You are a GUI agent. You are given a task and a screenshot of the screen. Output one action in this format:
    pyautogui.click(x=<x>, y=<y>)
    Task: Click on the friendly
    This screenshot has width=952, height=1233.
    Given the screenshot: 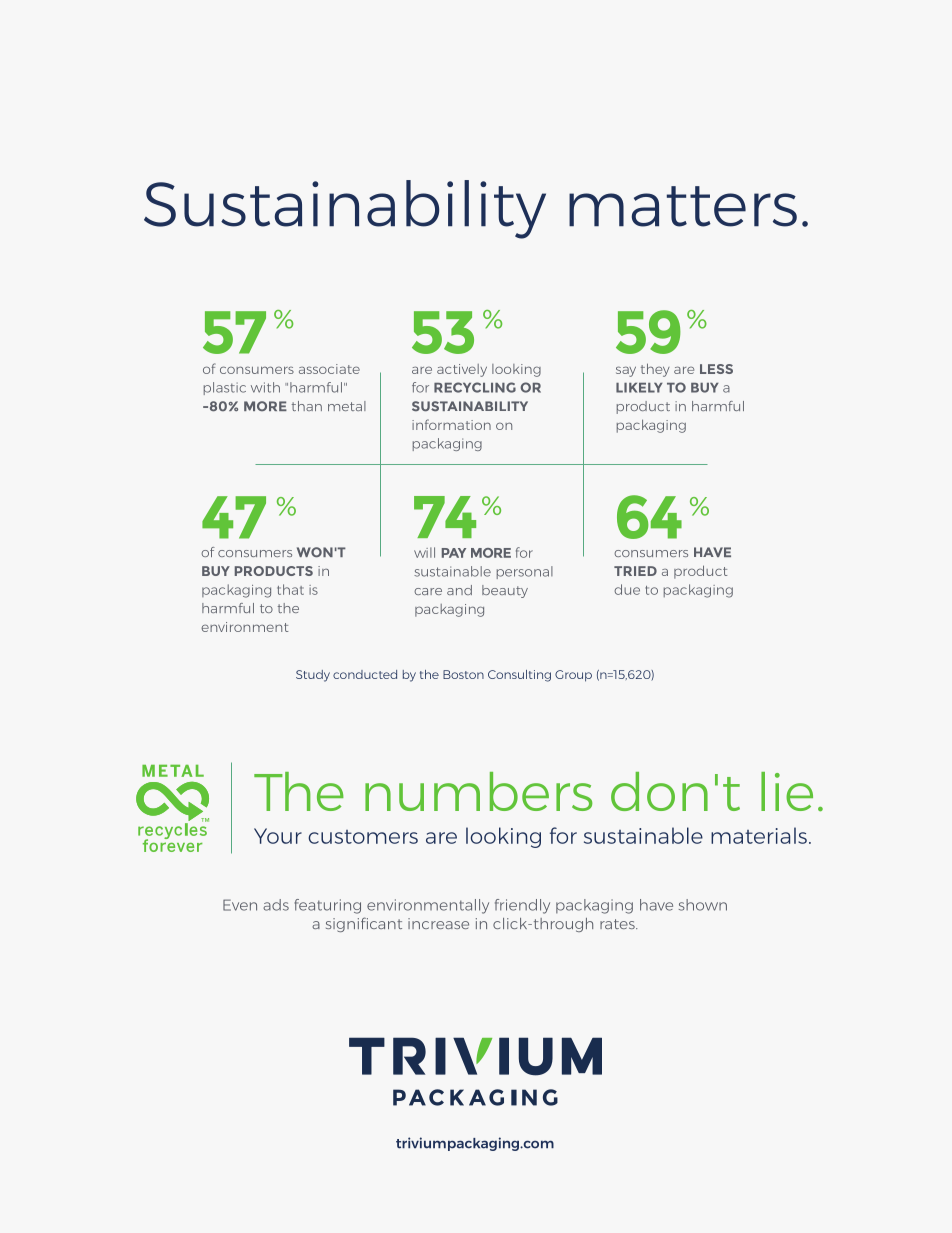 What is the action you would take?
    pyautogui.click(x=522, y=906)
